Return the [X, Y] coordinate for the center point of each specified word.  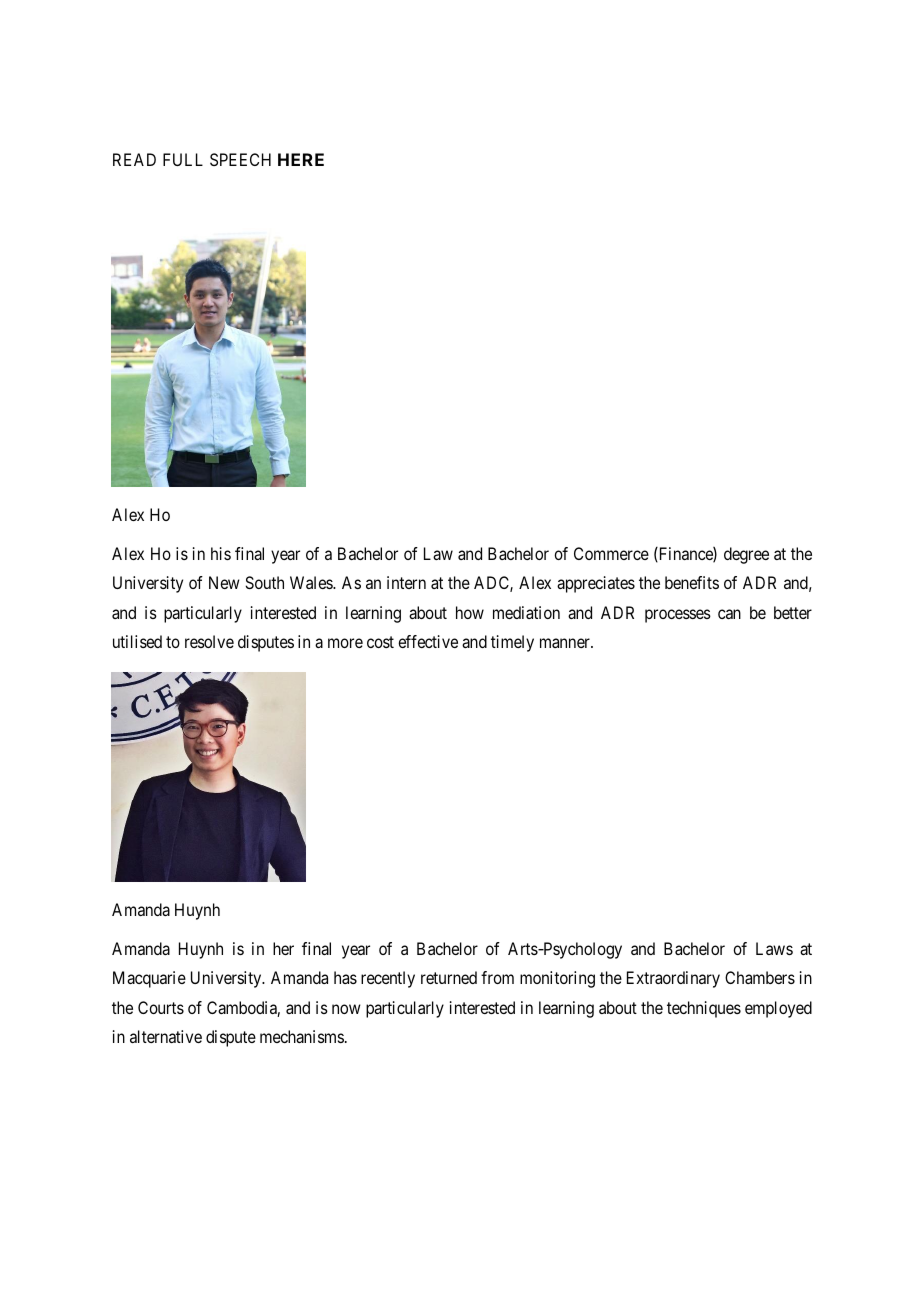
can [729, 614]
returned [449, 977]
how [470, 612]
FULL [183, 159]
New [224, 582]
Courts [161, 1007]
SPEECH [240, 159]
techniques [704, 1009]
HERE [301, 159]
